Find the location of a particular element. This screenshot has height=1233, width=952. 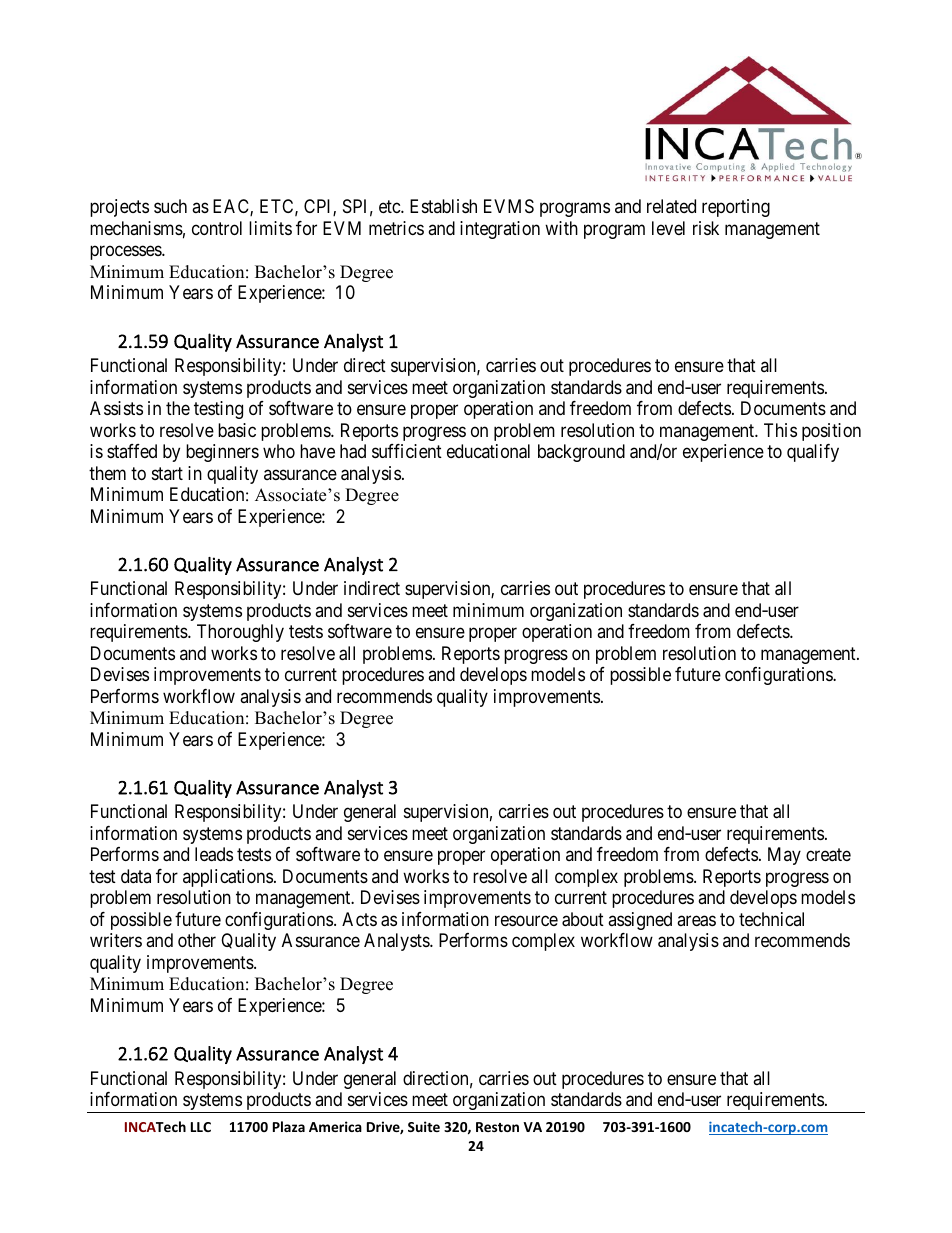

beginners is located at coordinates (222, 453).
